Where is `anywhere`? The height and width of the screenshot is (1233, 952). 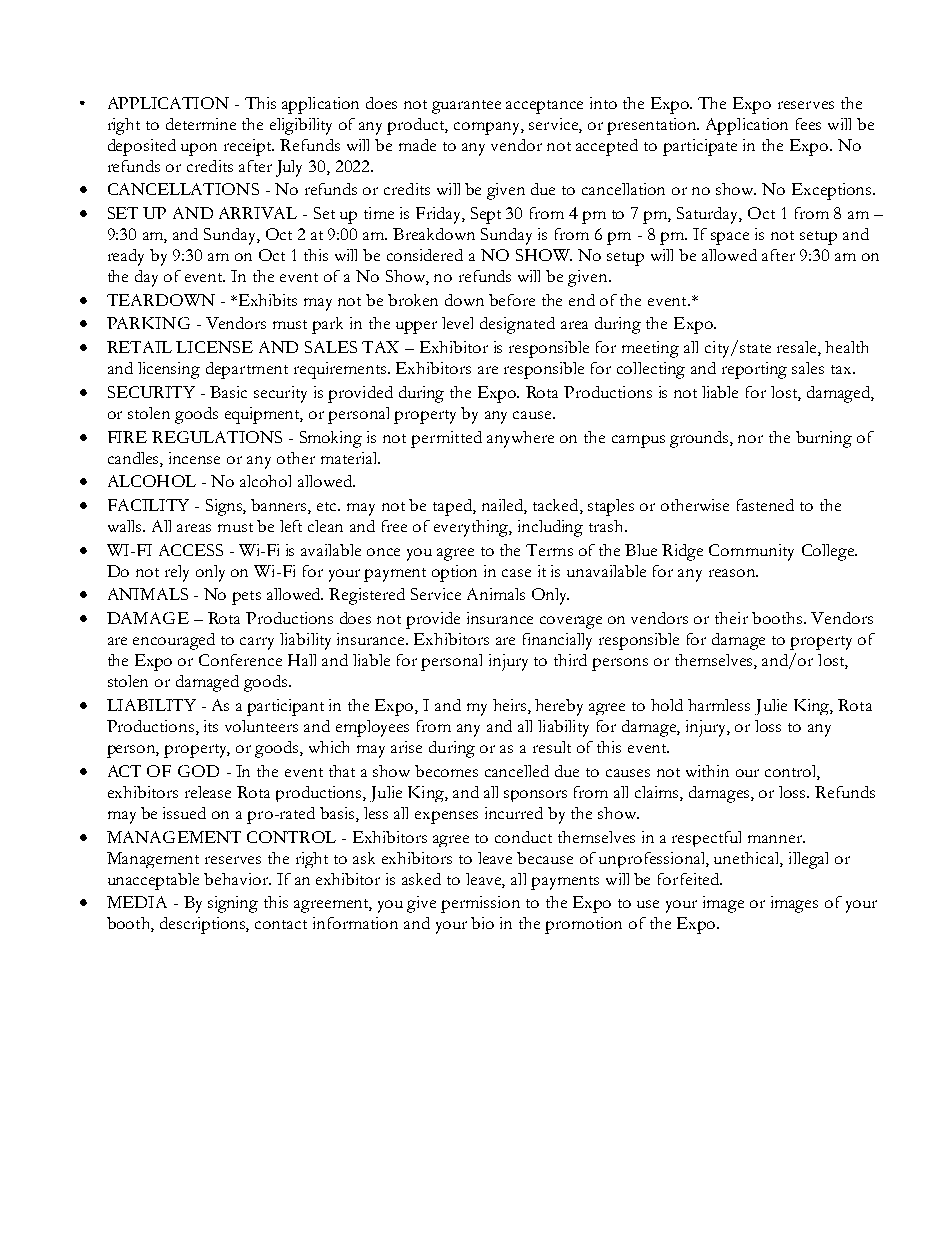
anywhere is located at coordinates (520, 439).
